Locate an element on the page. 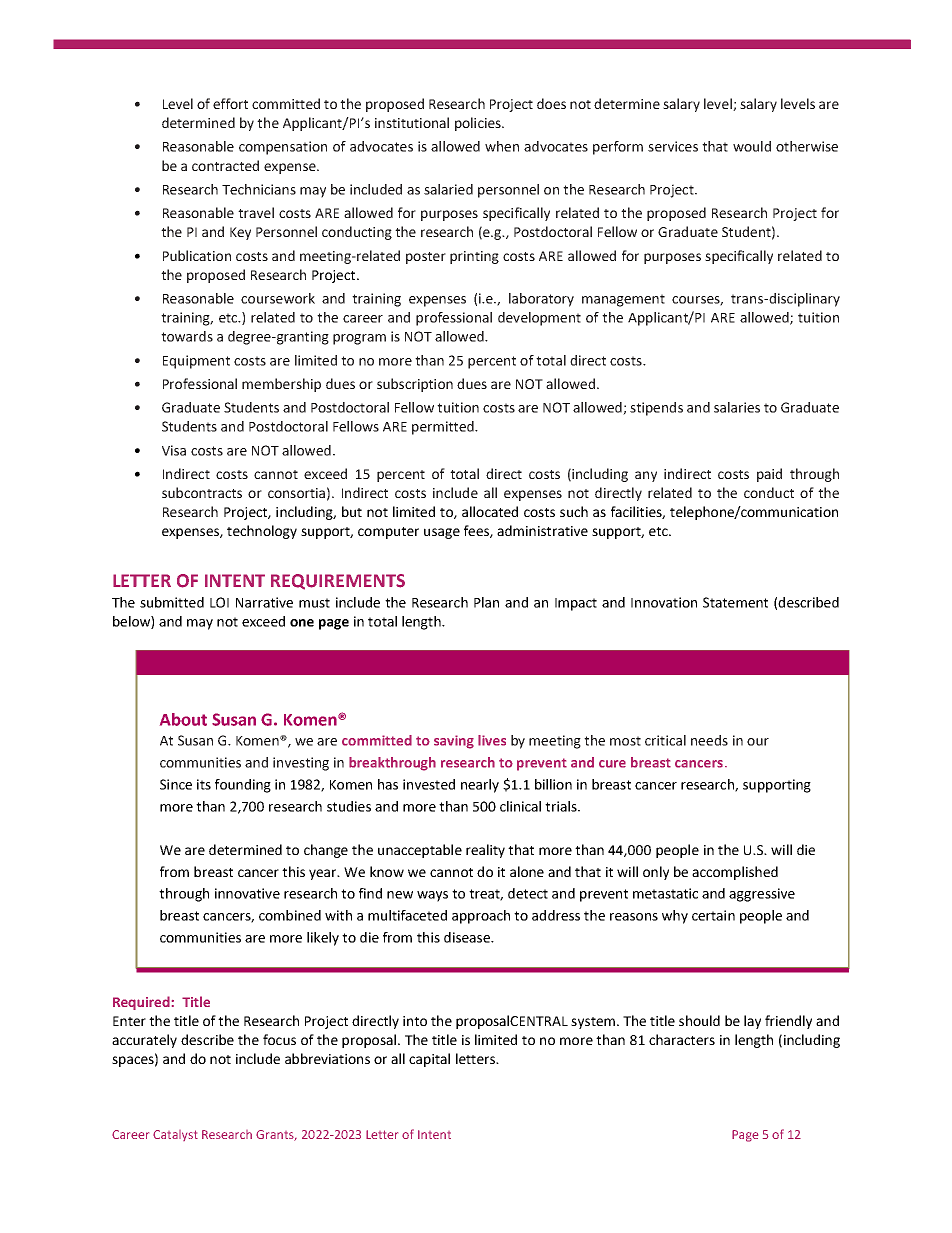  Visa is located at coordinates (174, 450).
